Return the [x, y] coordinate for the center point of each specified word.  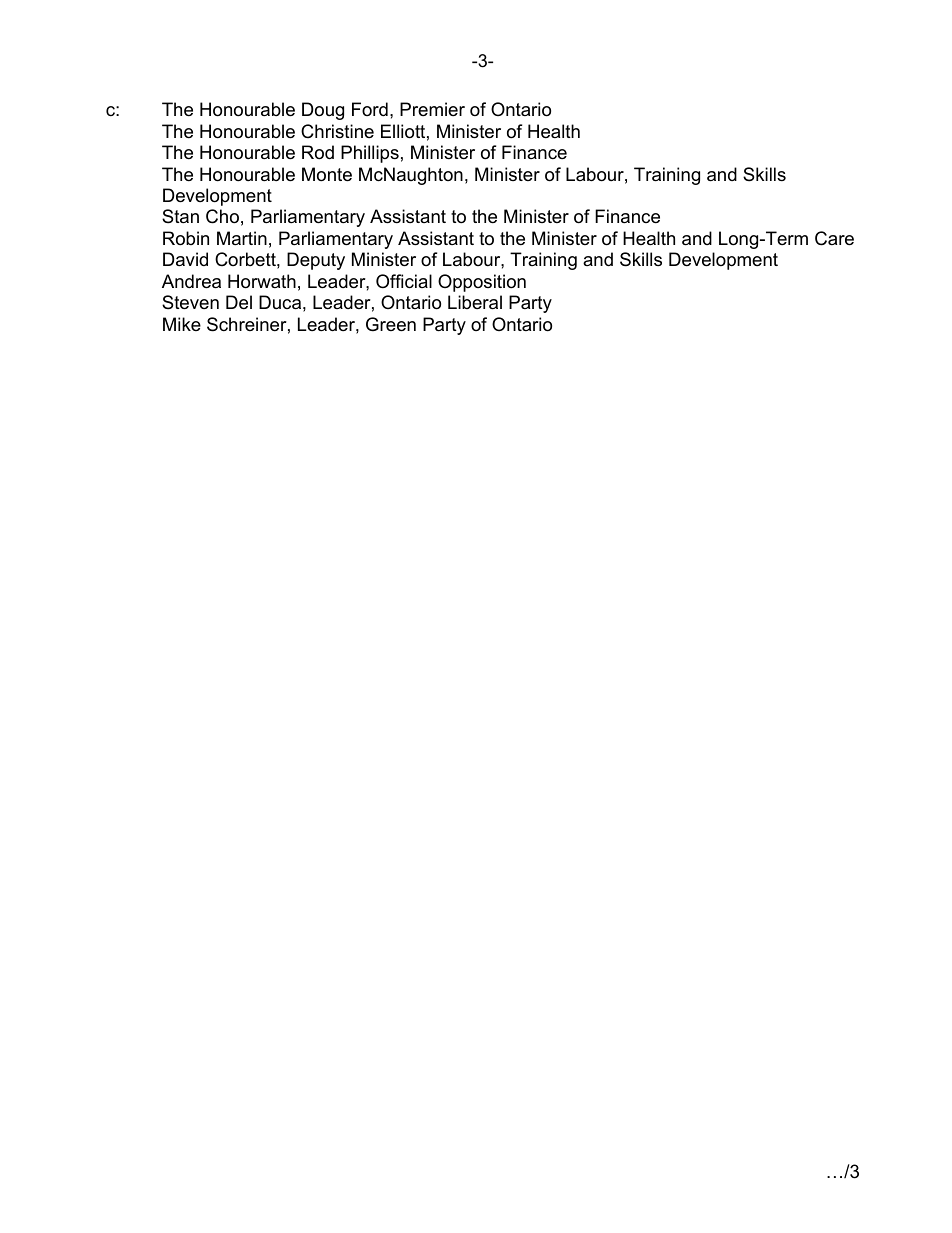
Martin [242, 238]
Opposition [482, 283]
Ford [370, 109]
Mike [182, 324]
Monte [327, 174]
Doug [323, 111]
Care [834, 238]
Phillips [370, 154]
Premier [432, 109]
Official [404, 281]
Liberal [475, 302]
